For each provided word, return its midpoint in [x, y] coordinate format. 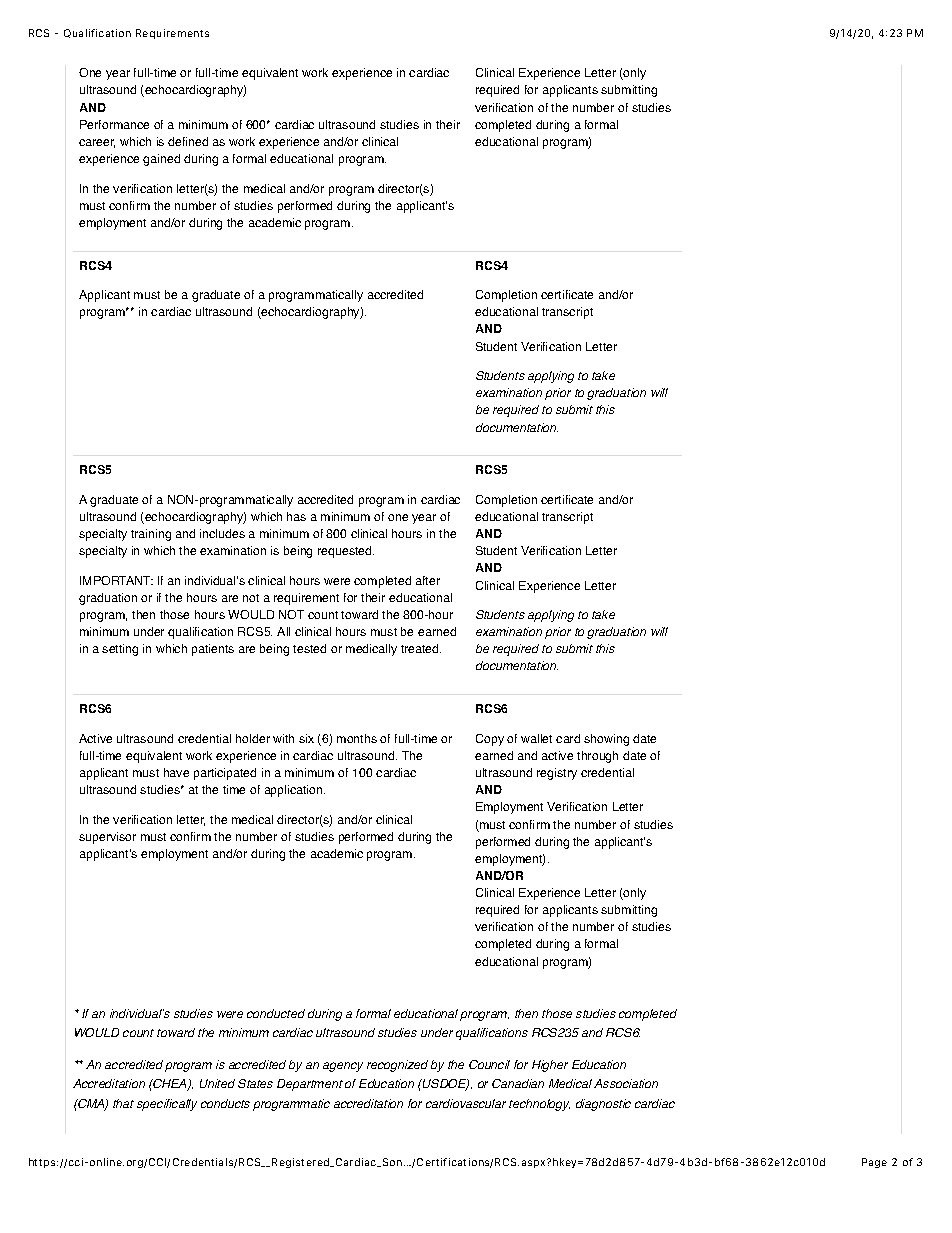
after [428, 580]
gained [161, 160]
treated [421, 648]
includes [222, 533]
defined [188, 141]
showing [606, 740]
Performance [114, 124]
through [597, 757]
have [176, 772]
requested [346, 552]
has [296, 516]
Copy [490, 740]
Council [489, 1064]
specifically [167, 1105]
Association [626, 1083]
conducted [276, 1013]
